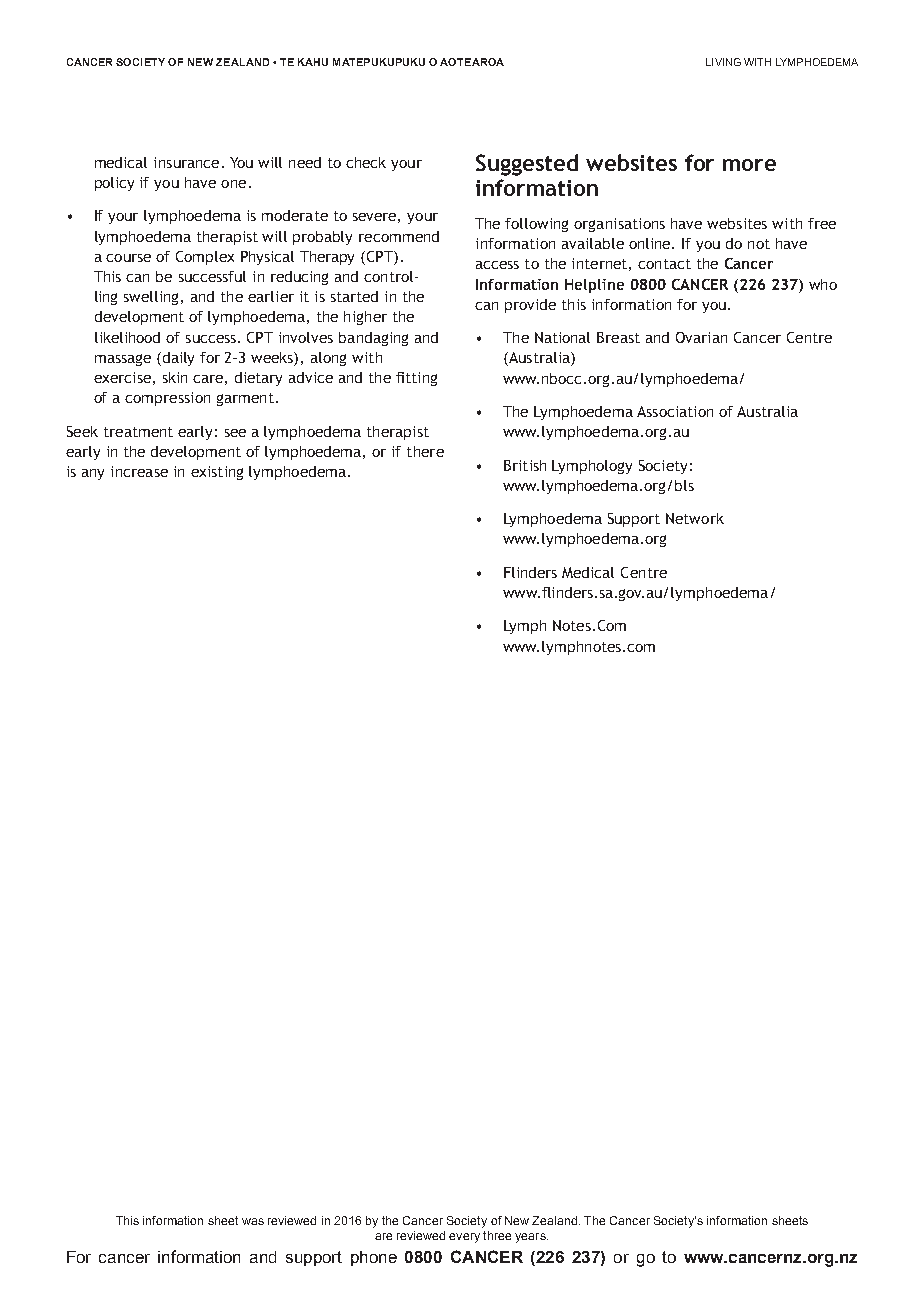 This document has width=924, height=1308. What do you see at coordinates (472, 62) in the document?
I see `AOTEAROA` at bounding box center [472, 62].
